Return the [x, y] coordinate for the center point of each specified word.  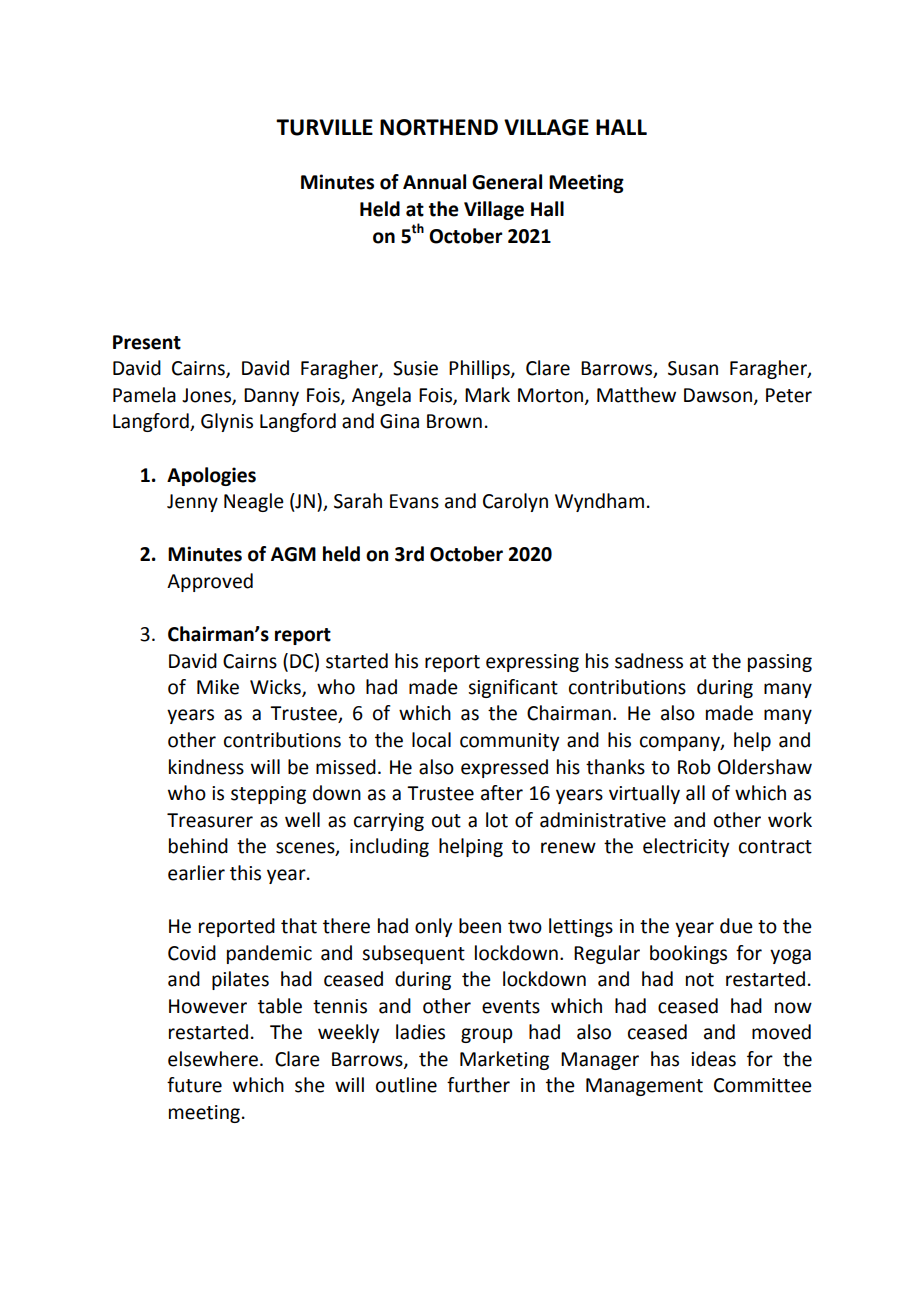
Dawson [718, 395]
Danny [271, 397]
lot [497, 820]
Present [147, 342]
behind [198, 846]
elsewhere [214, 1059]
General [507, 182]
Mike [218, 687]
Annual [434, 182]
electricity [686, 847]
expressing [532, 663]
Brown [454, 421]
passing [780, 663]
